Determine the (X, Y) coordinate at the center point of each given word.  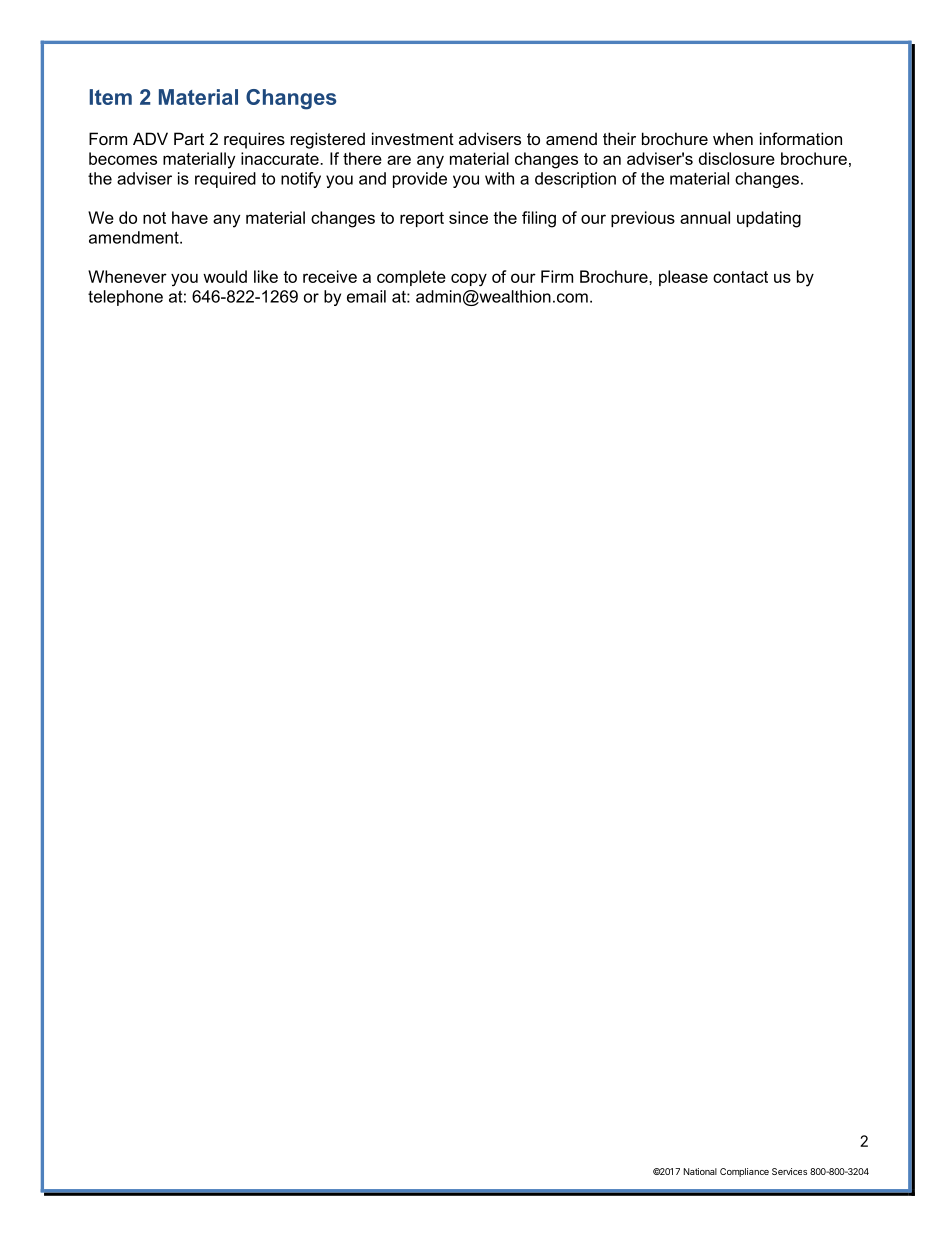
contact (740, 277)
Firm (557, 276)
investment (413, 138)
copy (469, 279)
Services (789, 1171)
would (225, 276)
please (683, 278)
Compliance (744, 1172)
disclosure (737, 158)
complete (411, 278)
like (266, 276)
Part (189, 138)
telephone (125, 298)
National (700, 1171)
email (366, 296)
